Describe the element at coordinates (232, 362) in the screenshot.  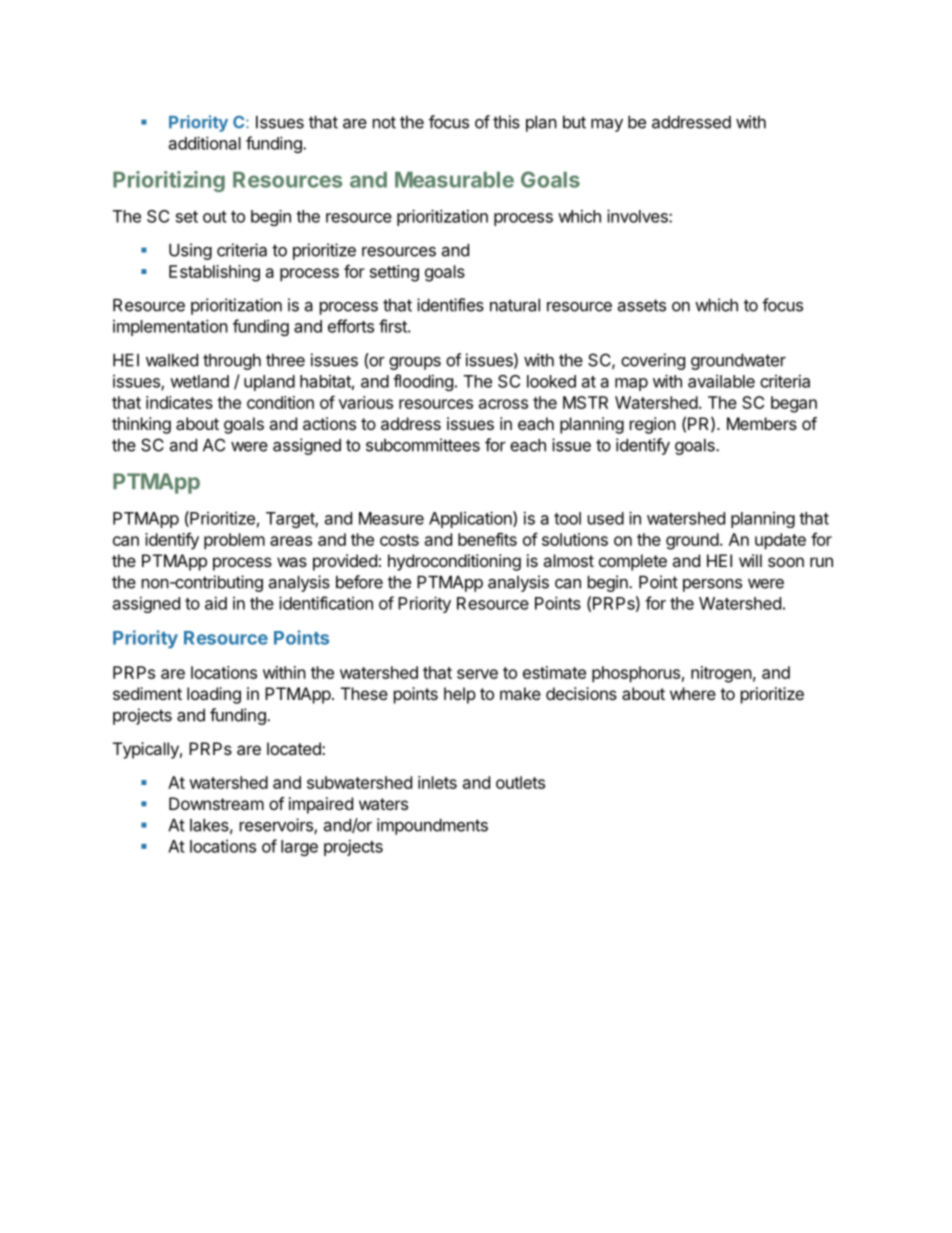
I see `through` at that location.
